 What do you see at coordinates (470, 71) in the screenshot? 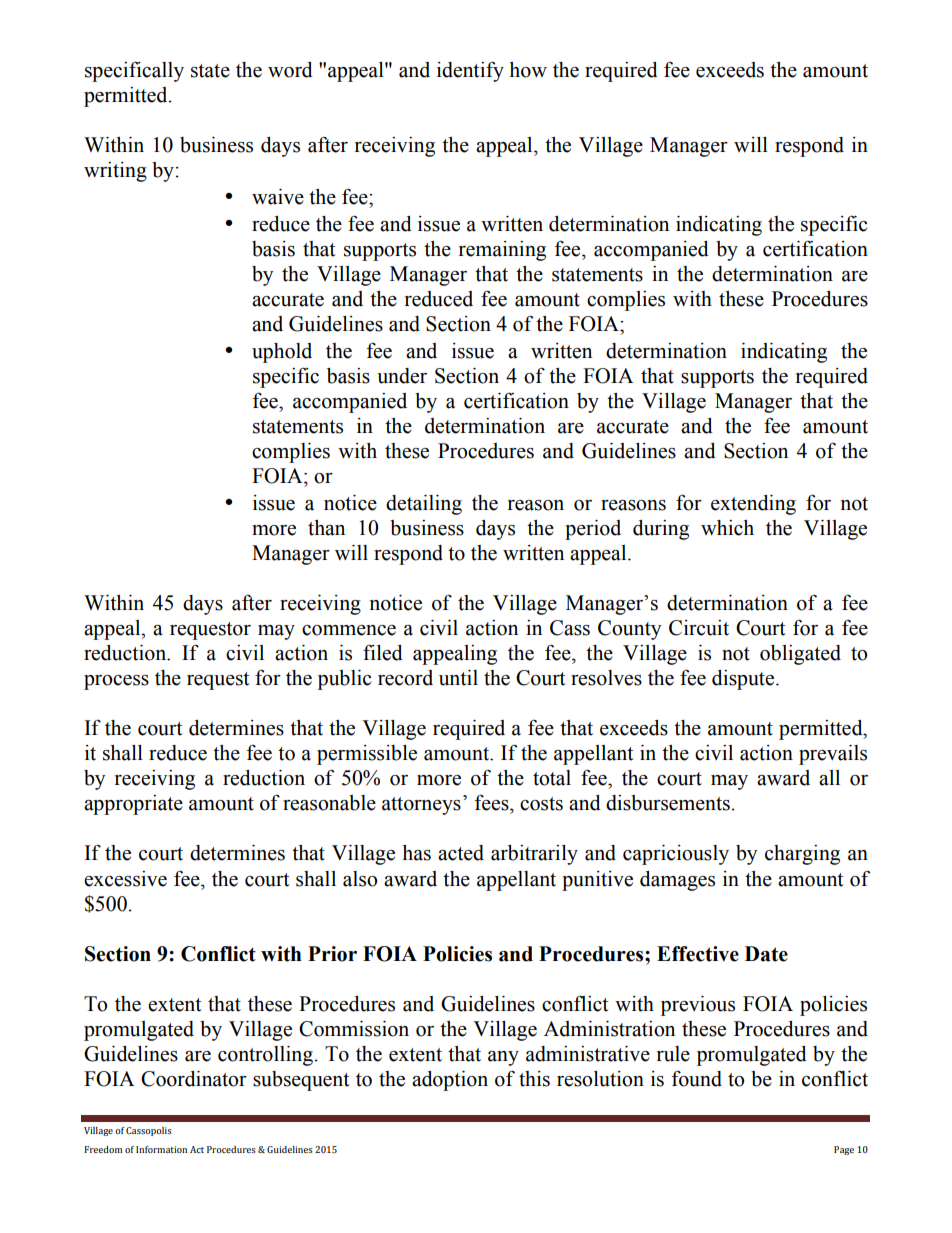
I see `identify` at bounding box center [470, 71].
